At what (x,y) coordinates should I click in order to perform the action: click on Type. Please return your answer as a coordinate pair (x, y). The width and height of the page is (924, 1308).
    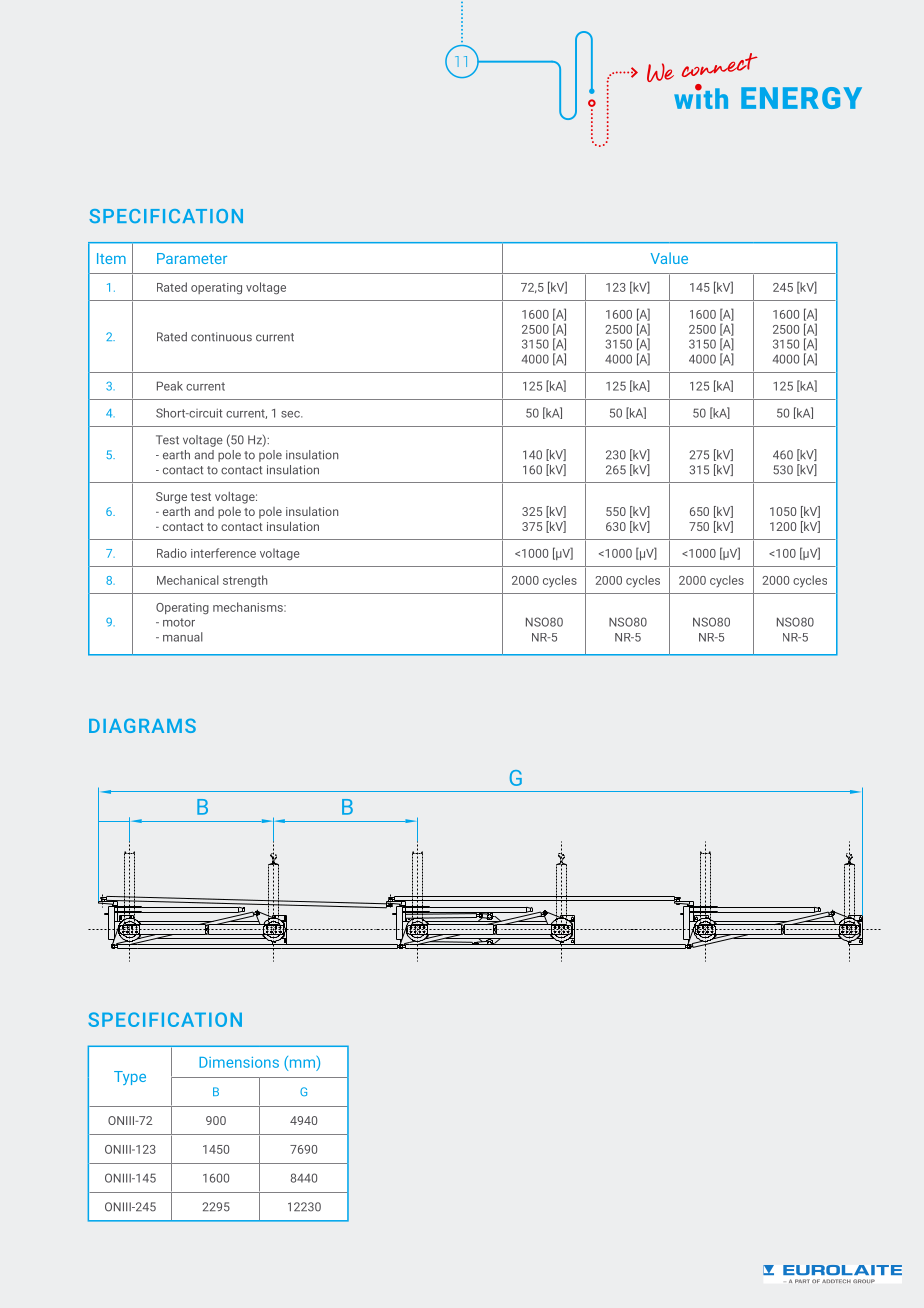
    Looking at the image, I should click on (130, 1078).
